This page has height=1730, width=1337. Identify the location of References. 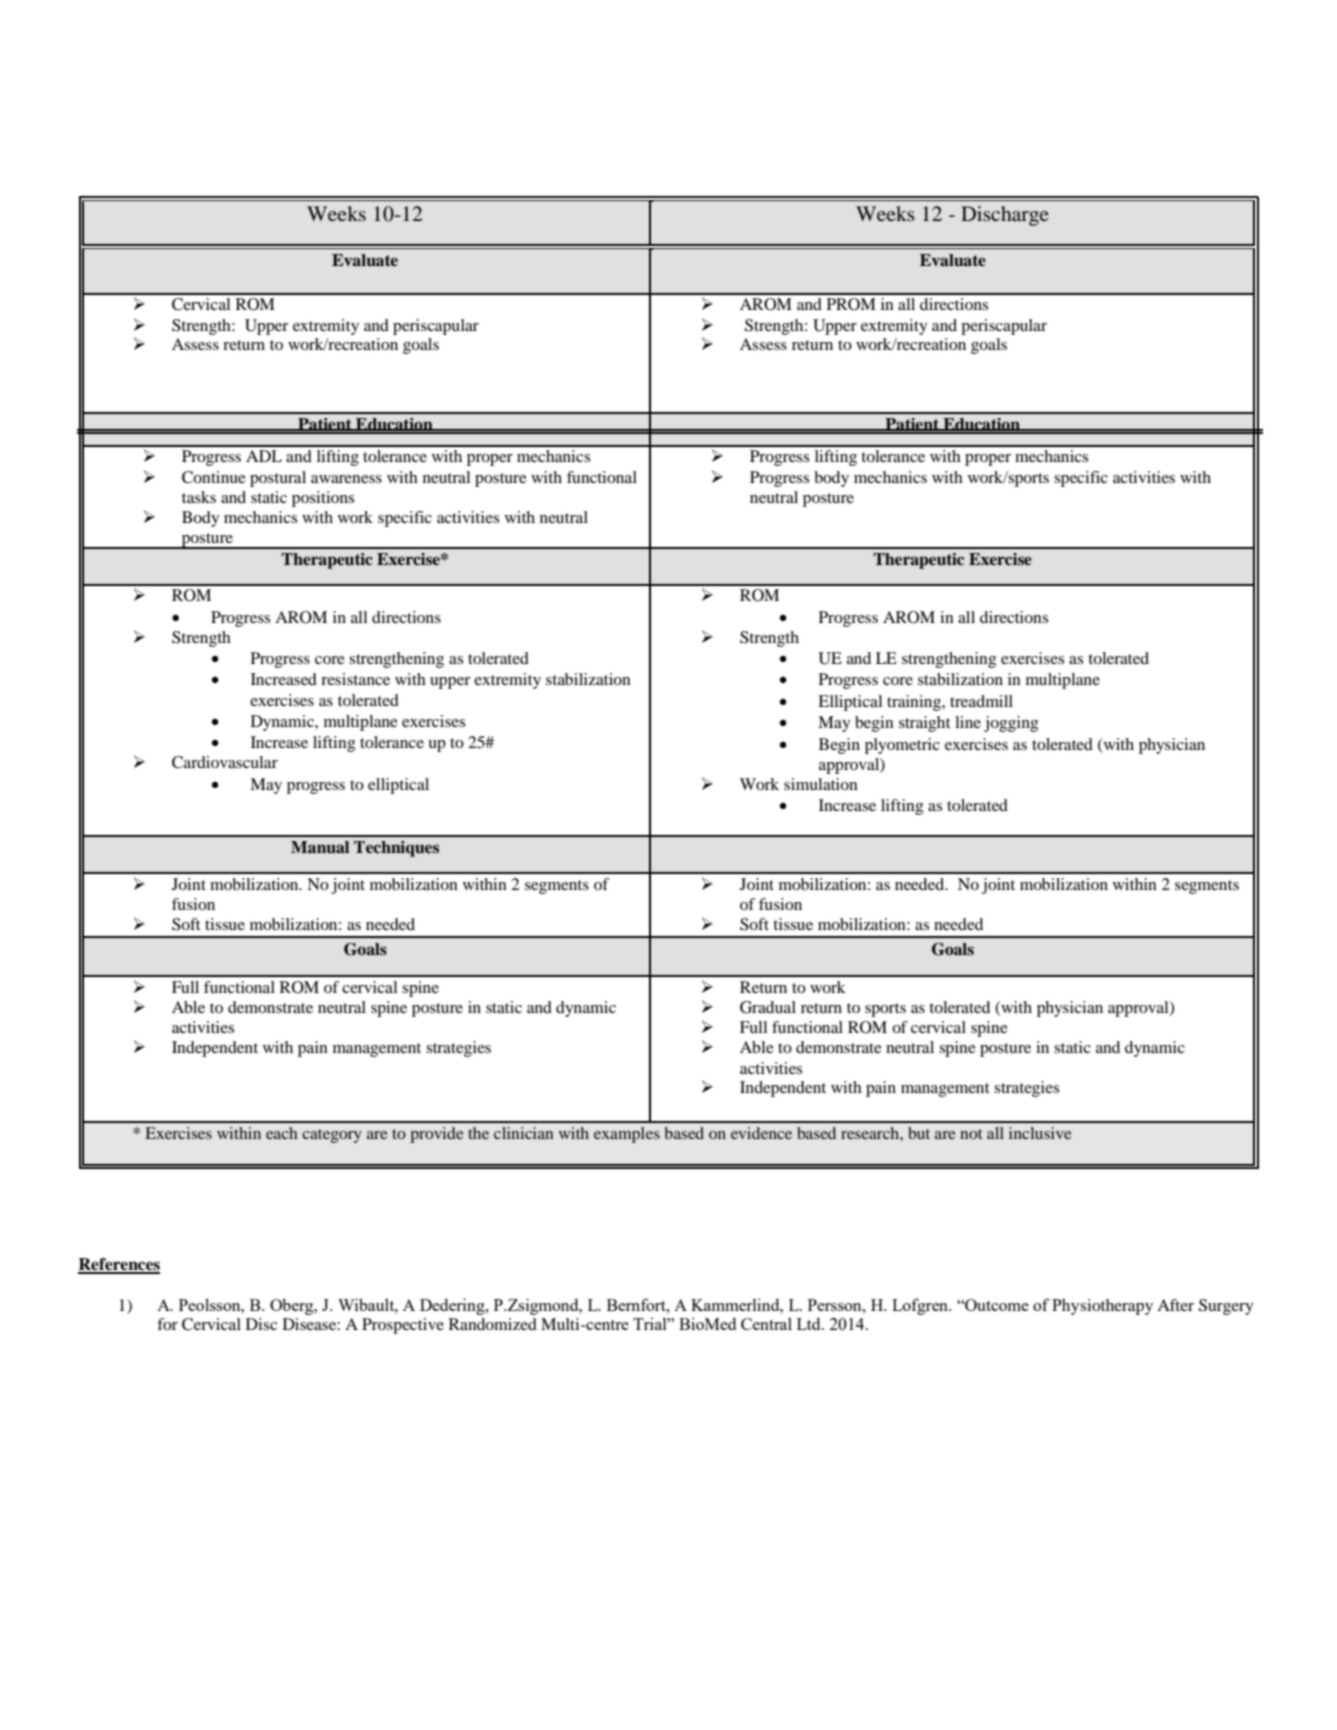
(119, 1265).
